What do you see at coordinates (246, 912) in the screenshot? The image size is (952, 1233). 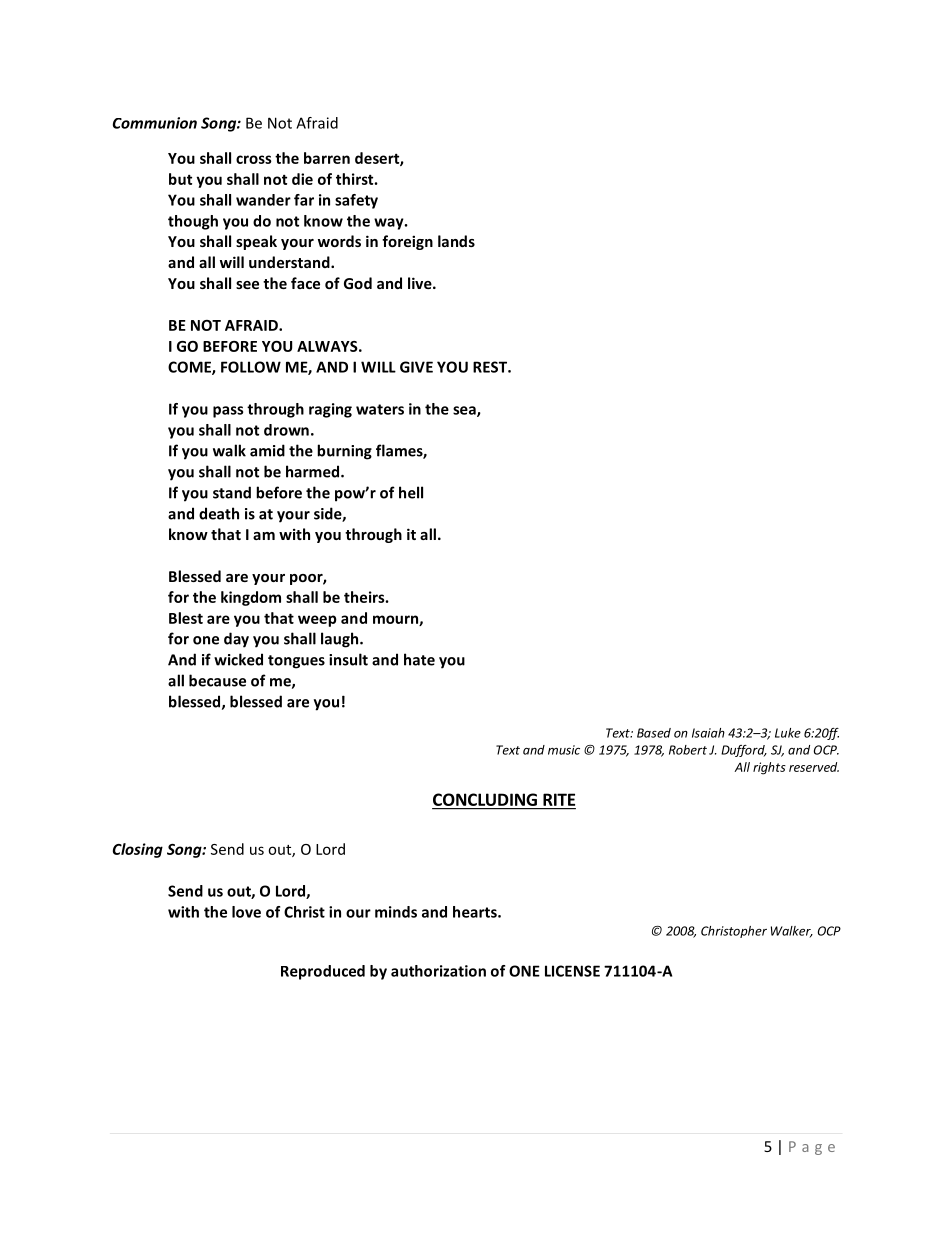 I see `love` at bounding box center [246, 912].
